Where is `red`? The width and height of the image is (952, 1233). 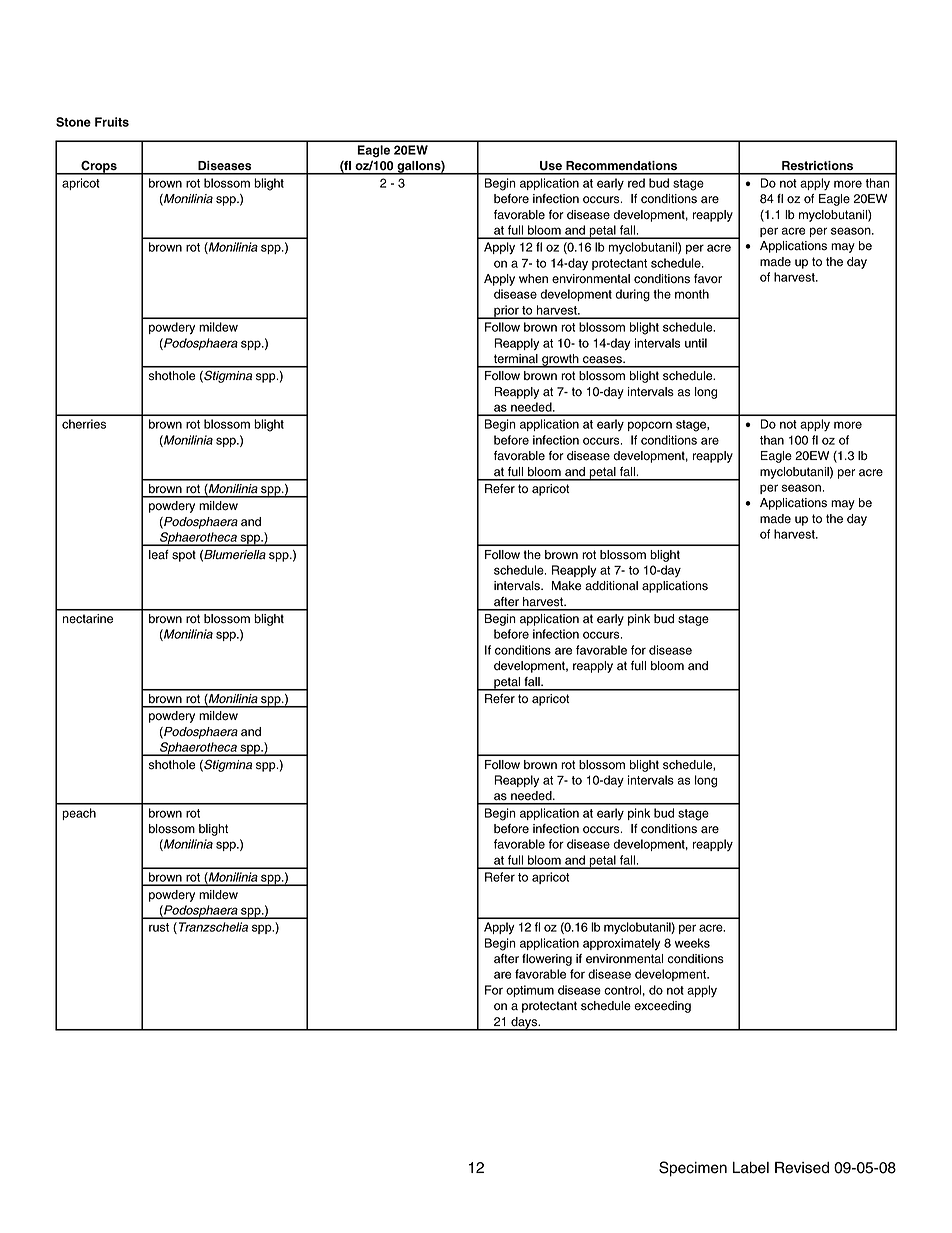
red is located at coordinates (636, 183).
